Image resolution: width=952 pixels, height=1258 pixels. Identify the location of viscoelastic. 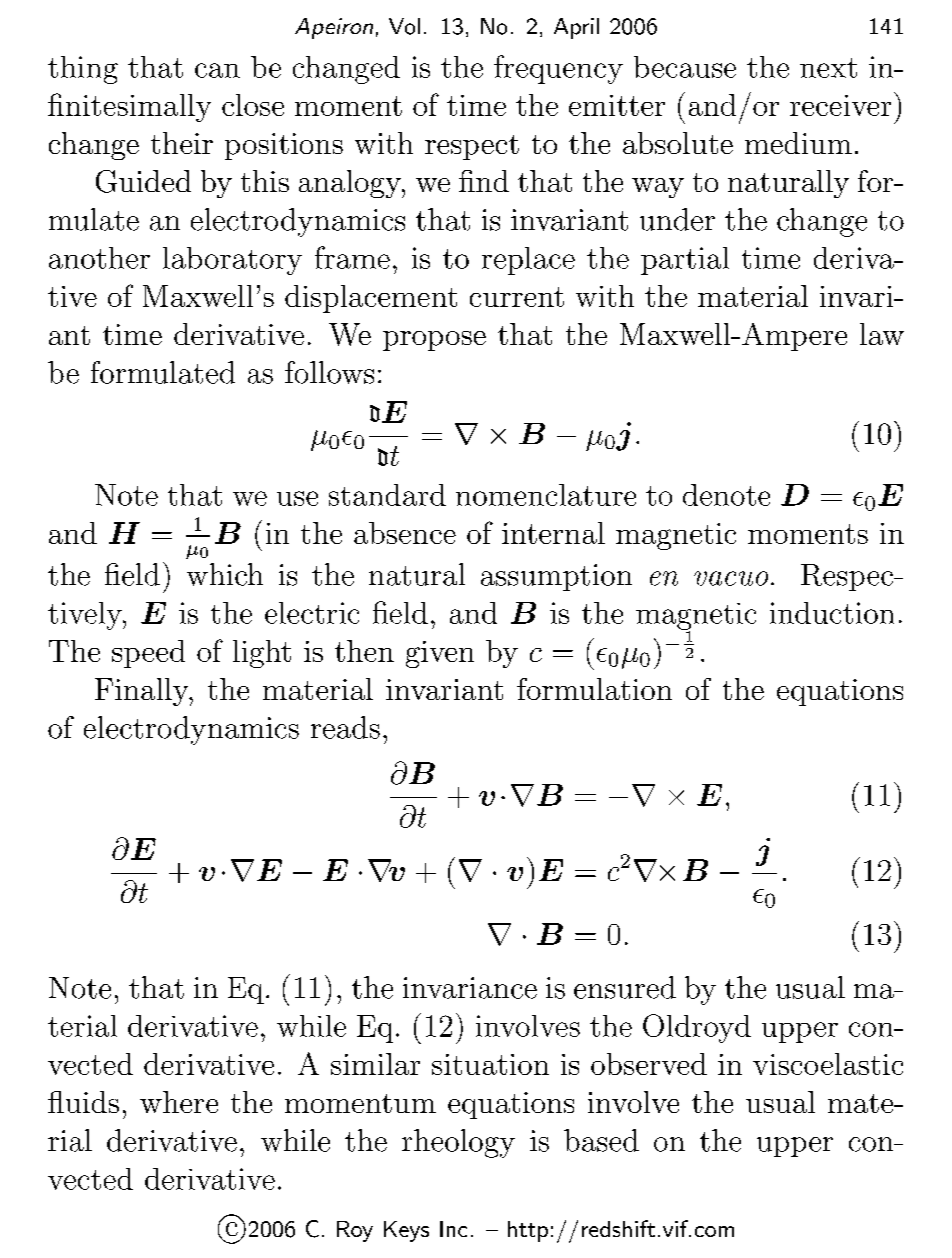
(828, 1064).
